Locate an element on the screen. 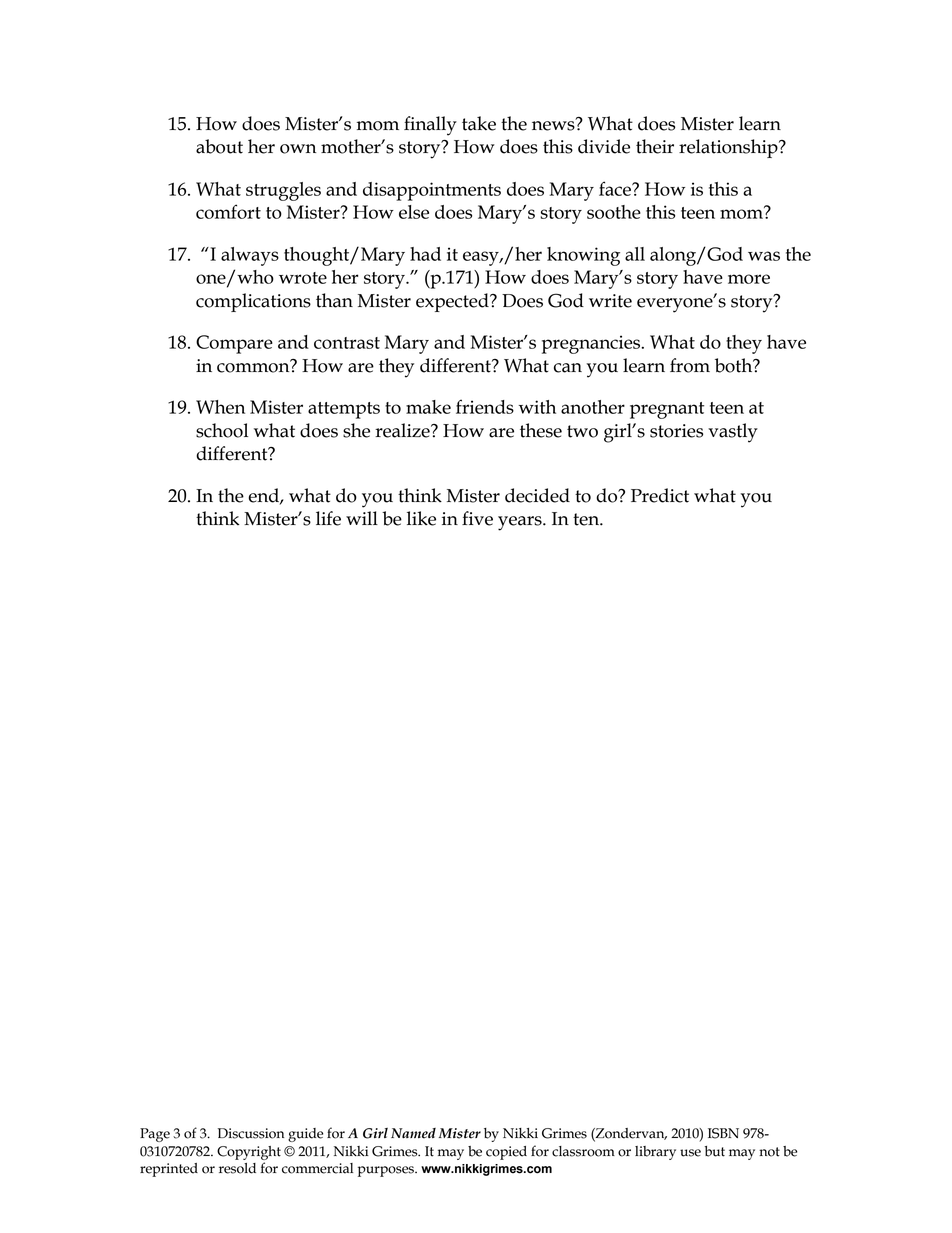 This screenshot has height=1233, width=952. Predict is located at coordinates (660, 495).
